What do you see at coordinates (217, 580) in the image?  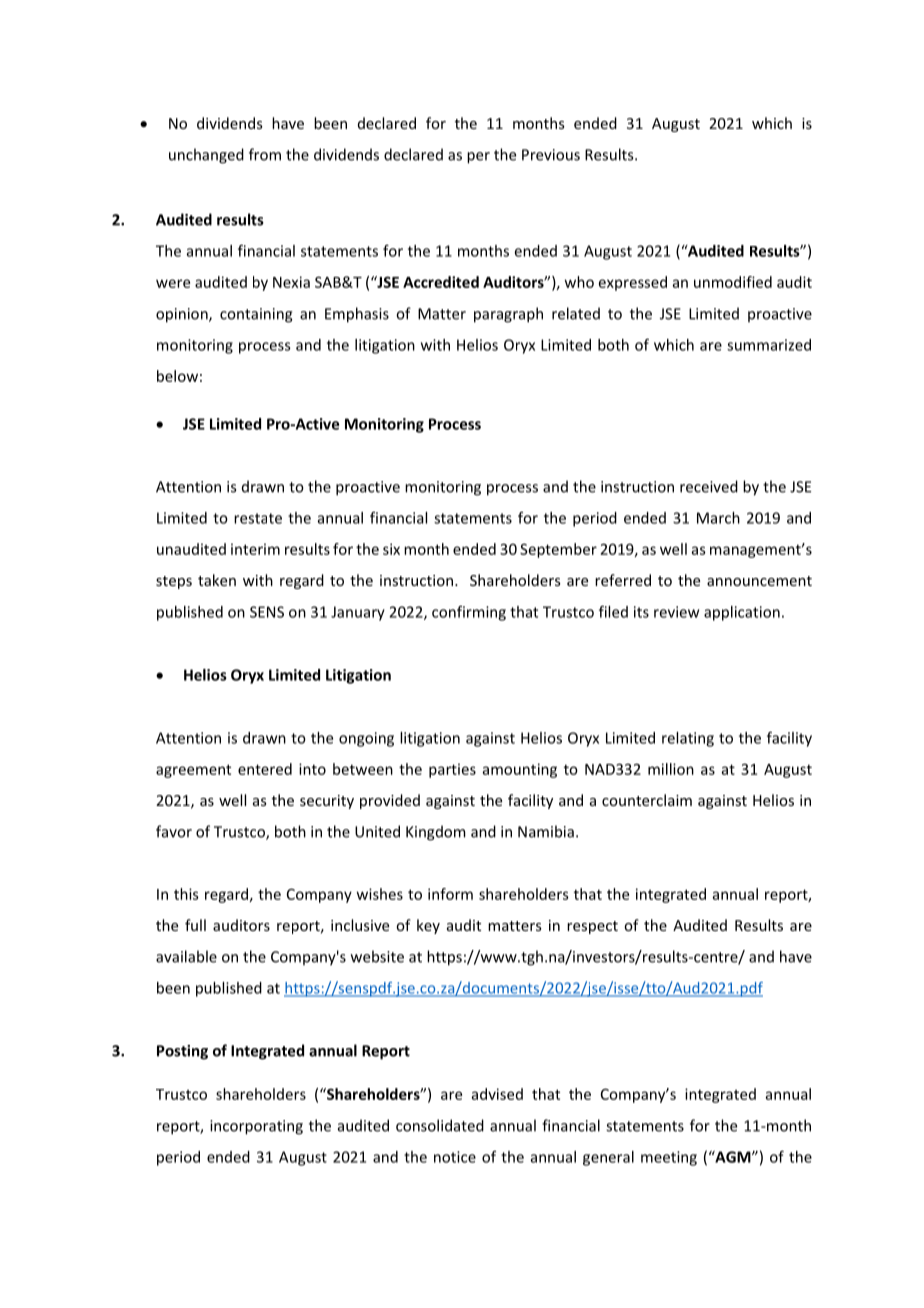 I see `taken` at bounding box center [217, 580].
